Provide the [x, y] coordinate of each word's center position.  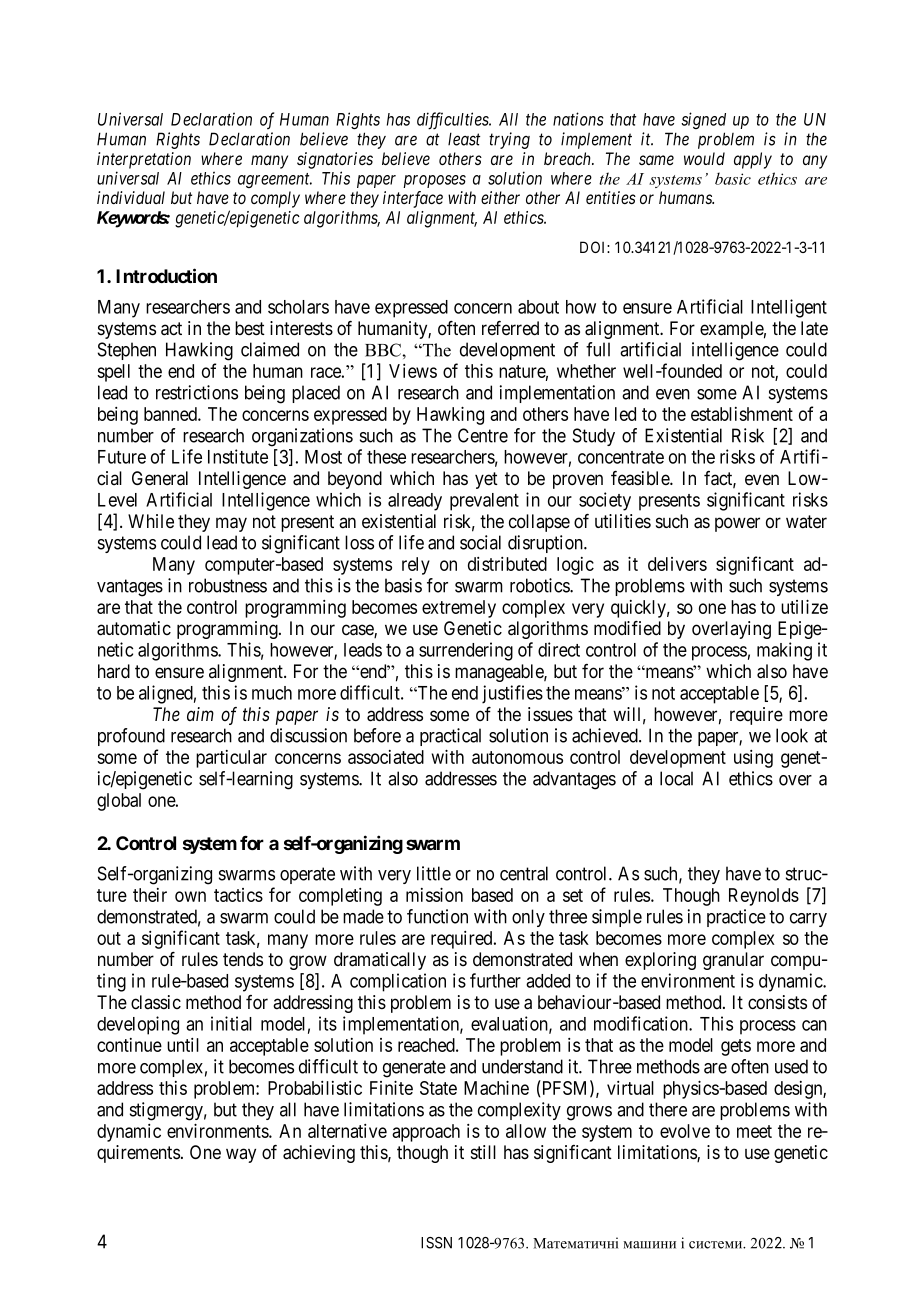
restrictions [197, 392]
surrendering [466, 651]
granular [733, 961]
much [272, 693]
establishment [742, 414]
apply [753, 160]
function [437, 916]
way [241, 1155]
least [464, 139]
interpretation [144, 160]
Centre [483, 435]
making [784, 651]
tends [243, 959]
